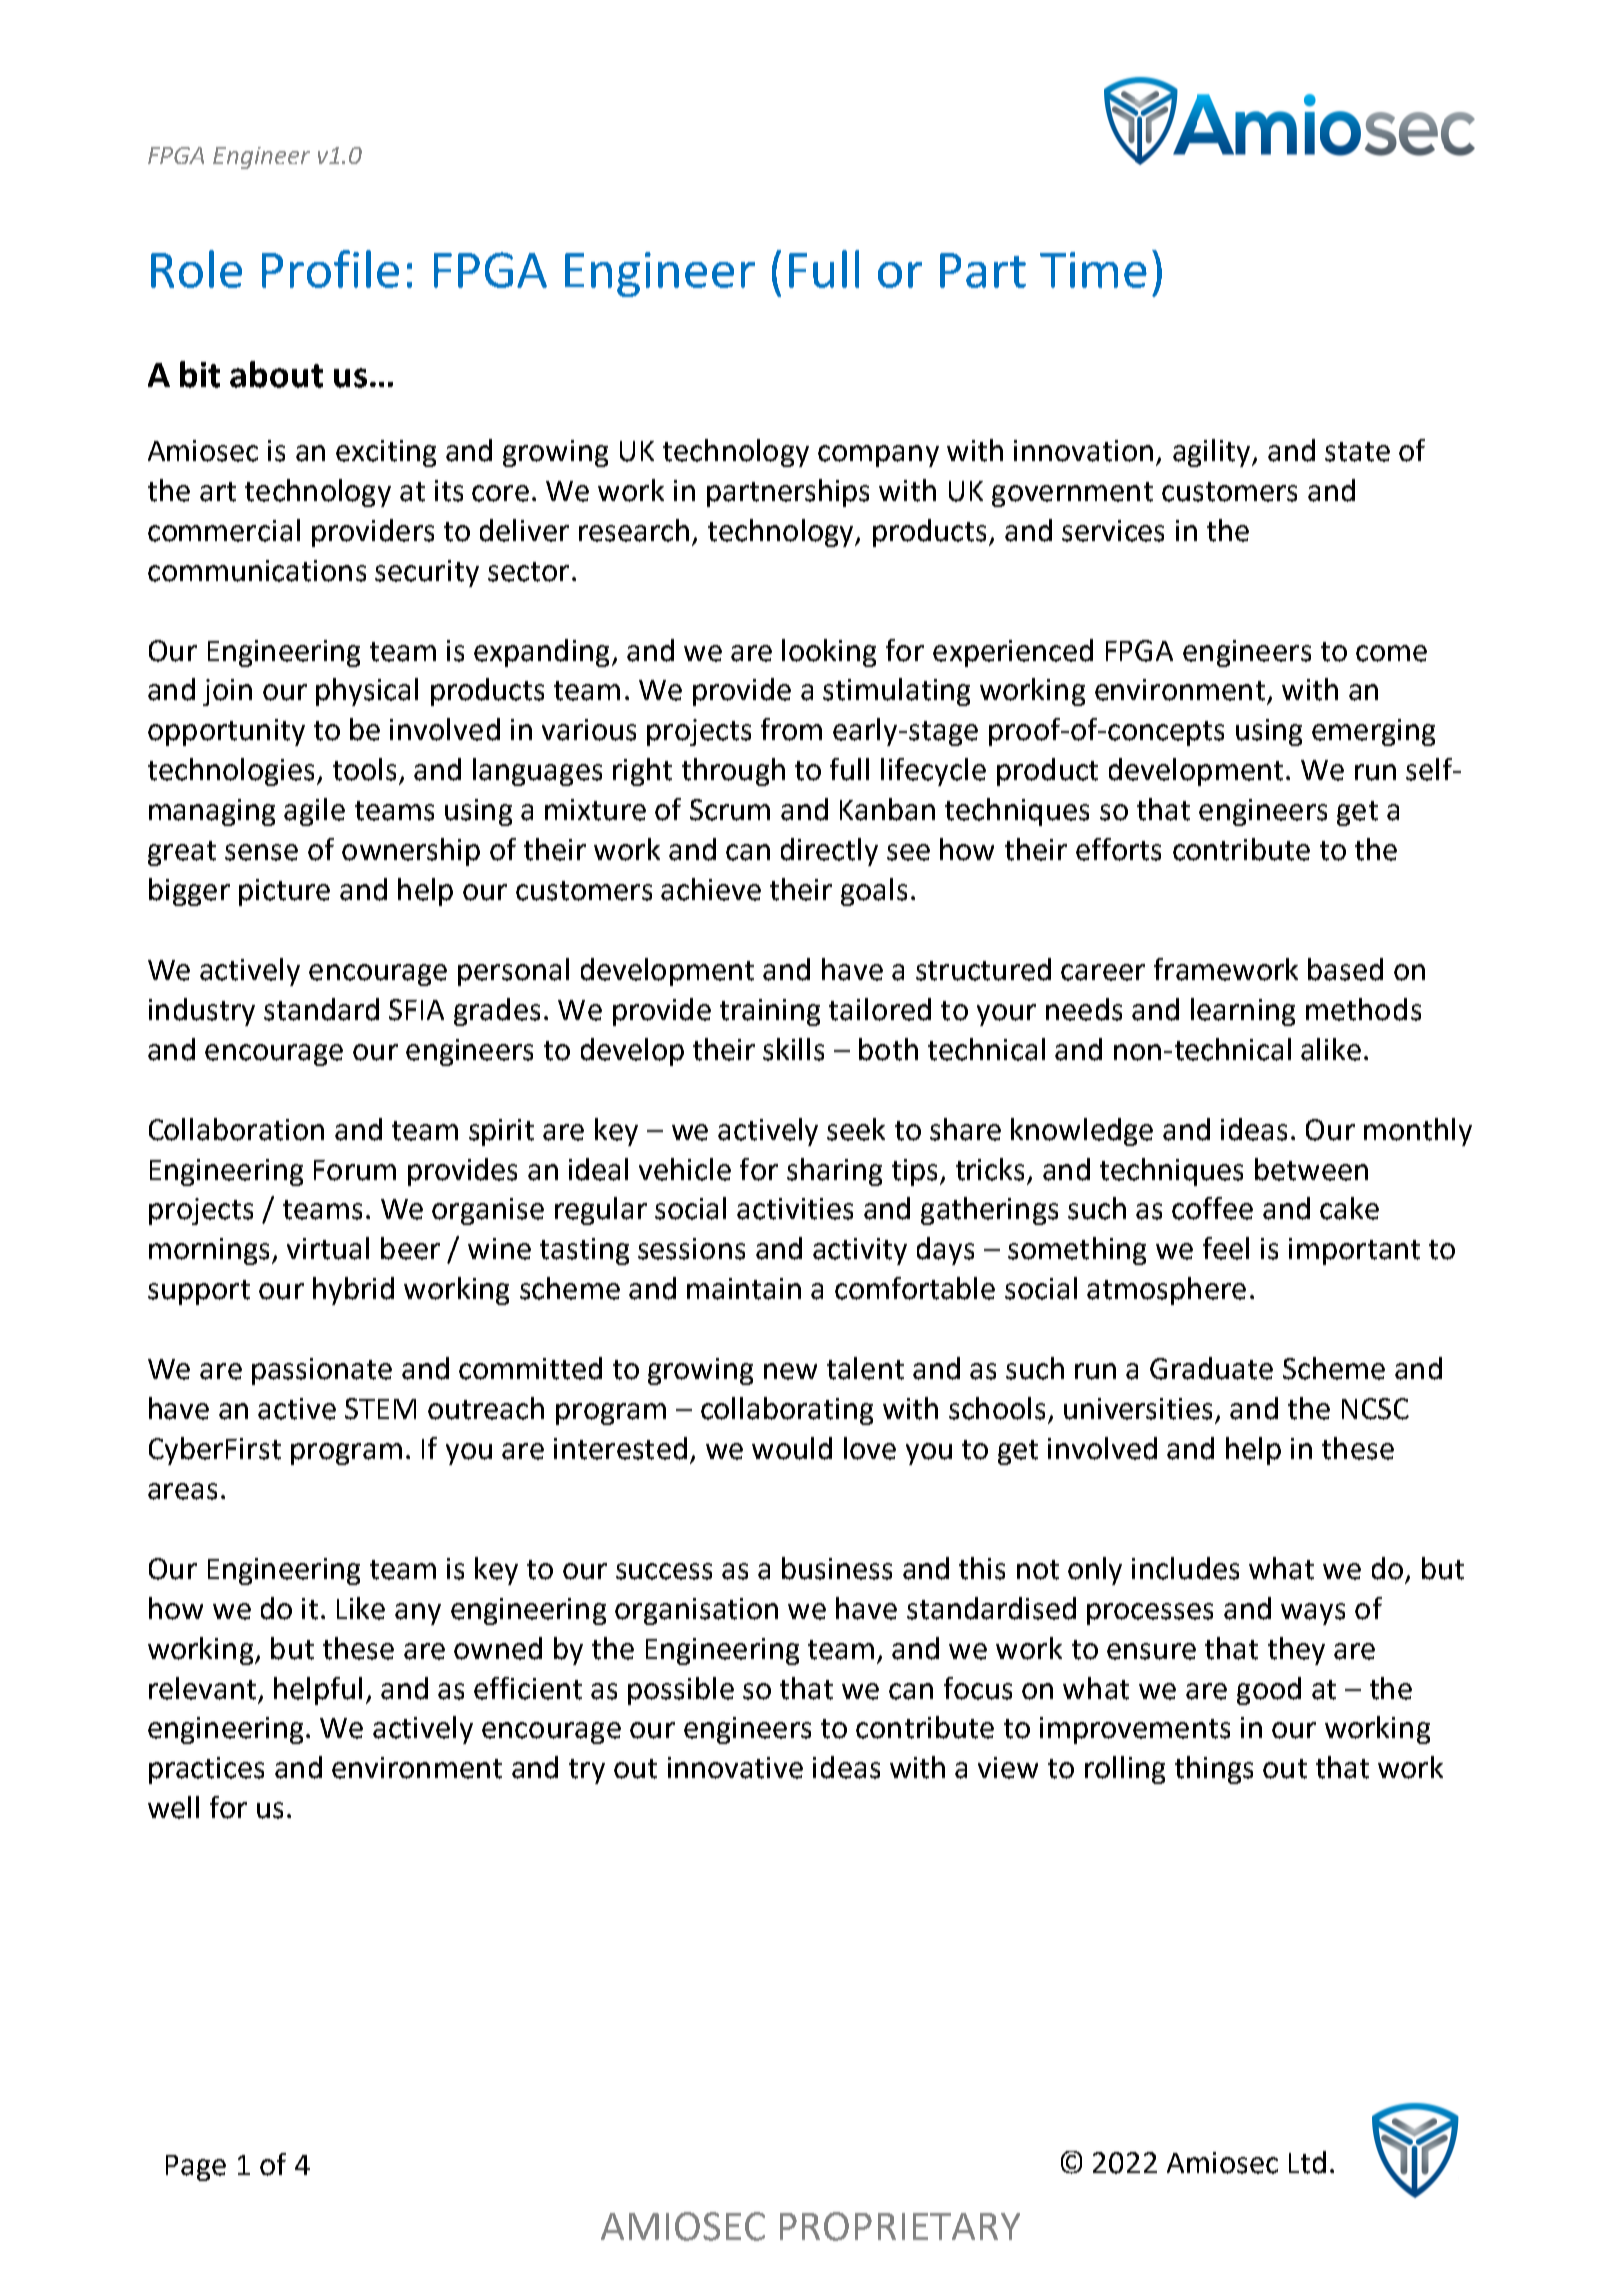 The height and width of the document is (2294, 1622). Describe the element at coordinates (1373, 732) in the document. I see `emerging` at that location.
